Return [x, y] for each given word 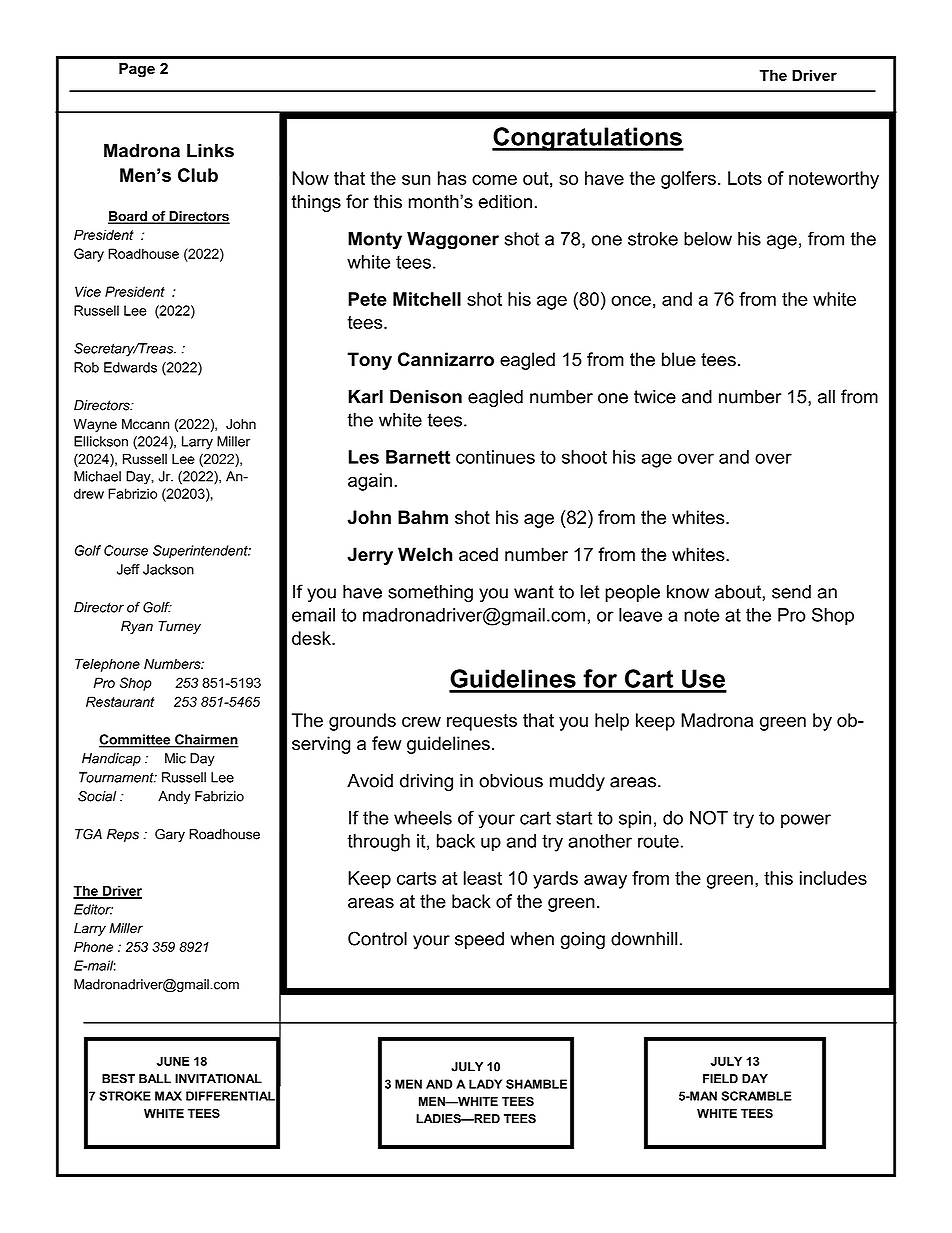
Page [137, 70]
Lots [745, 178]
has [452, 178]
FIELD [720, 1078]
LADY [485, 1084]
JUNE [173, 1061]
